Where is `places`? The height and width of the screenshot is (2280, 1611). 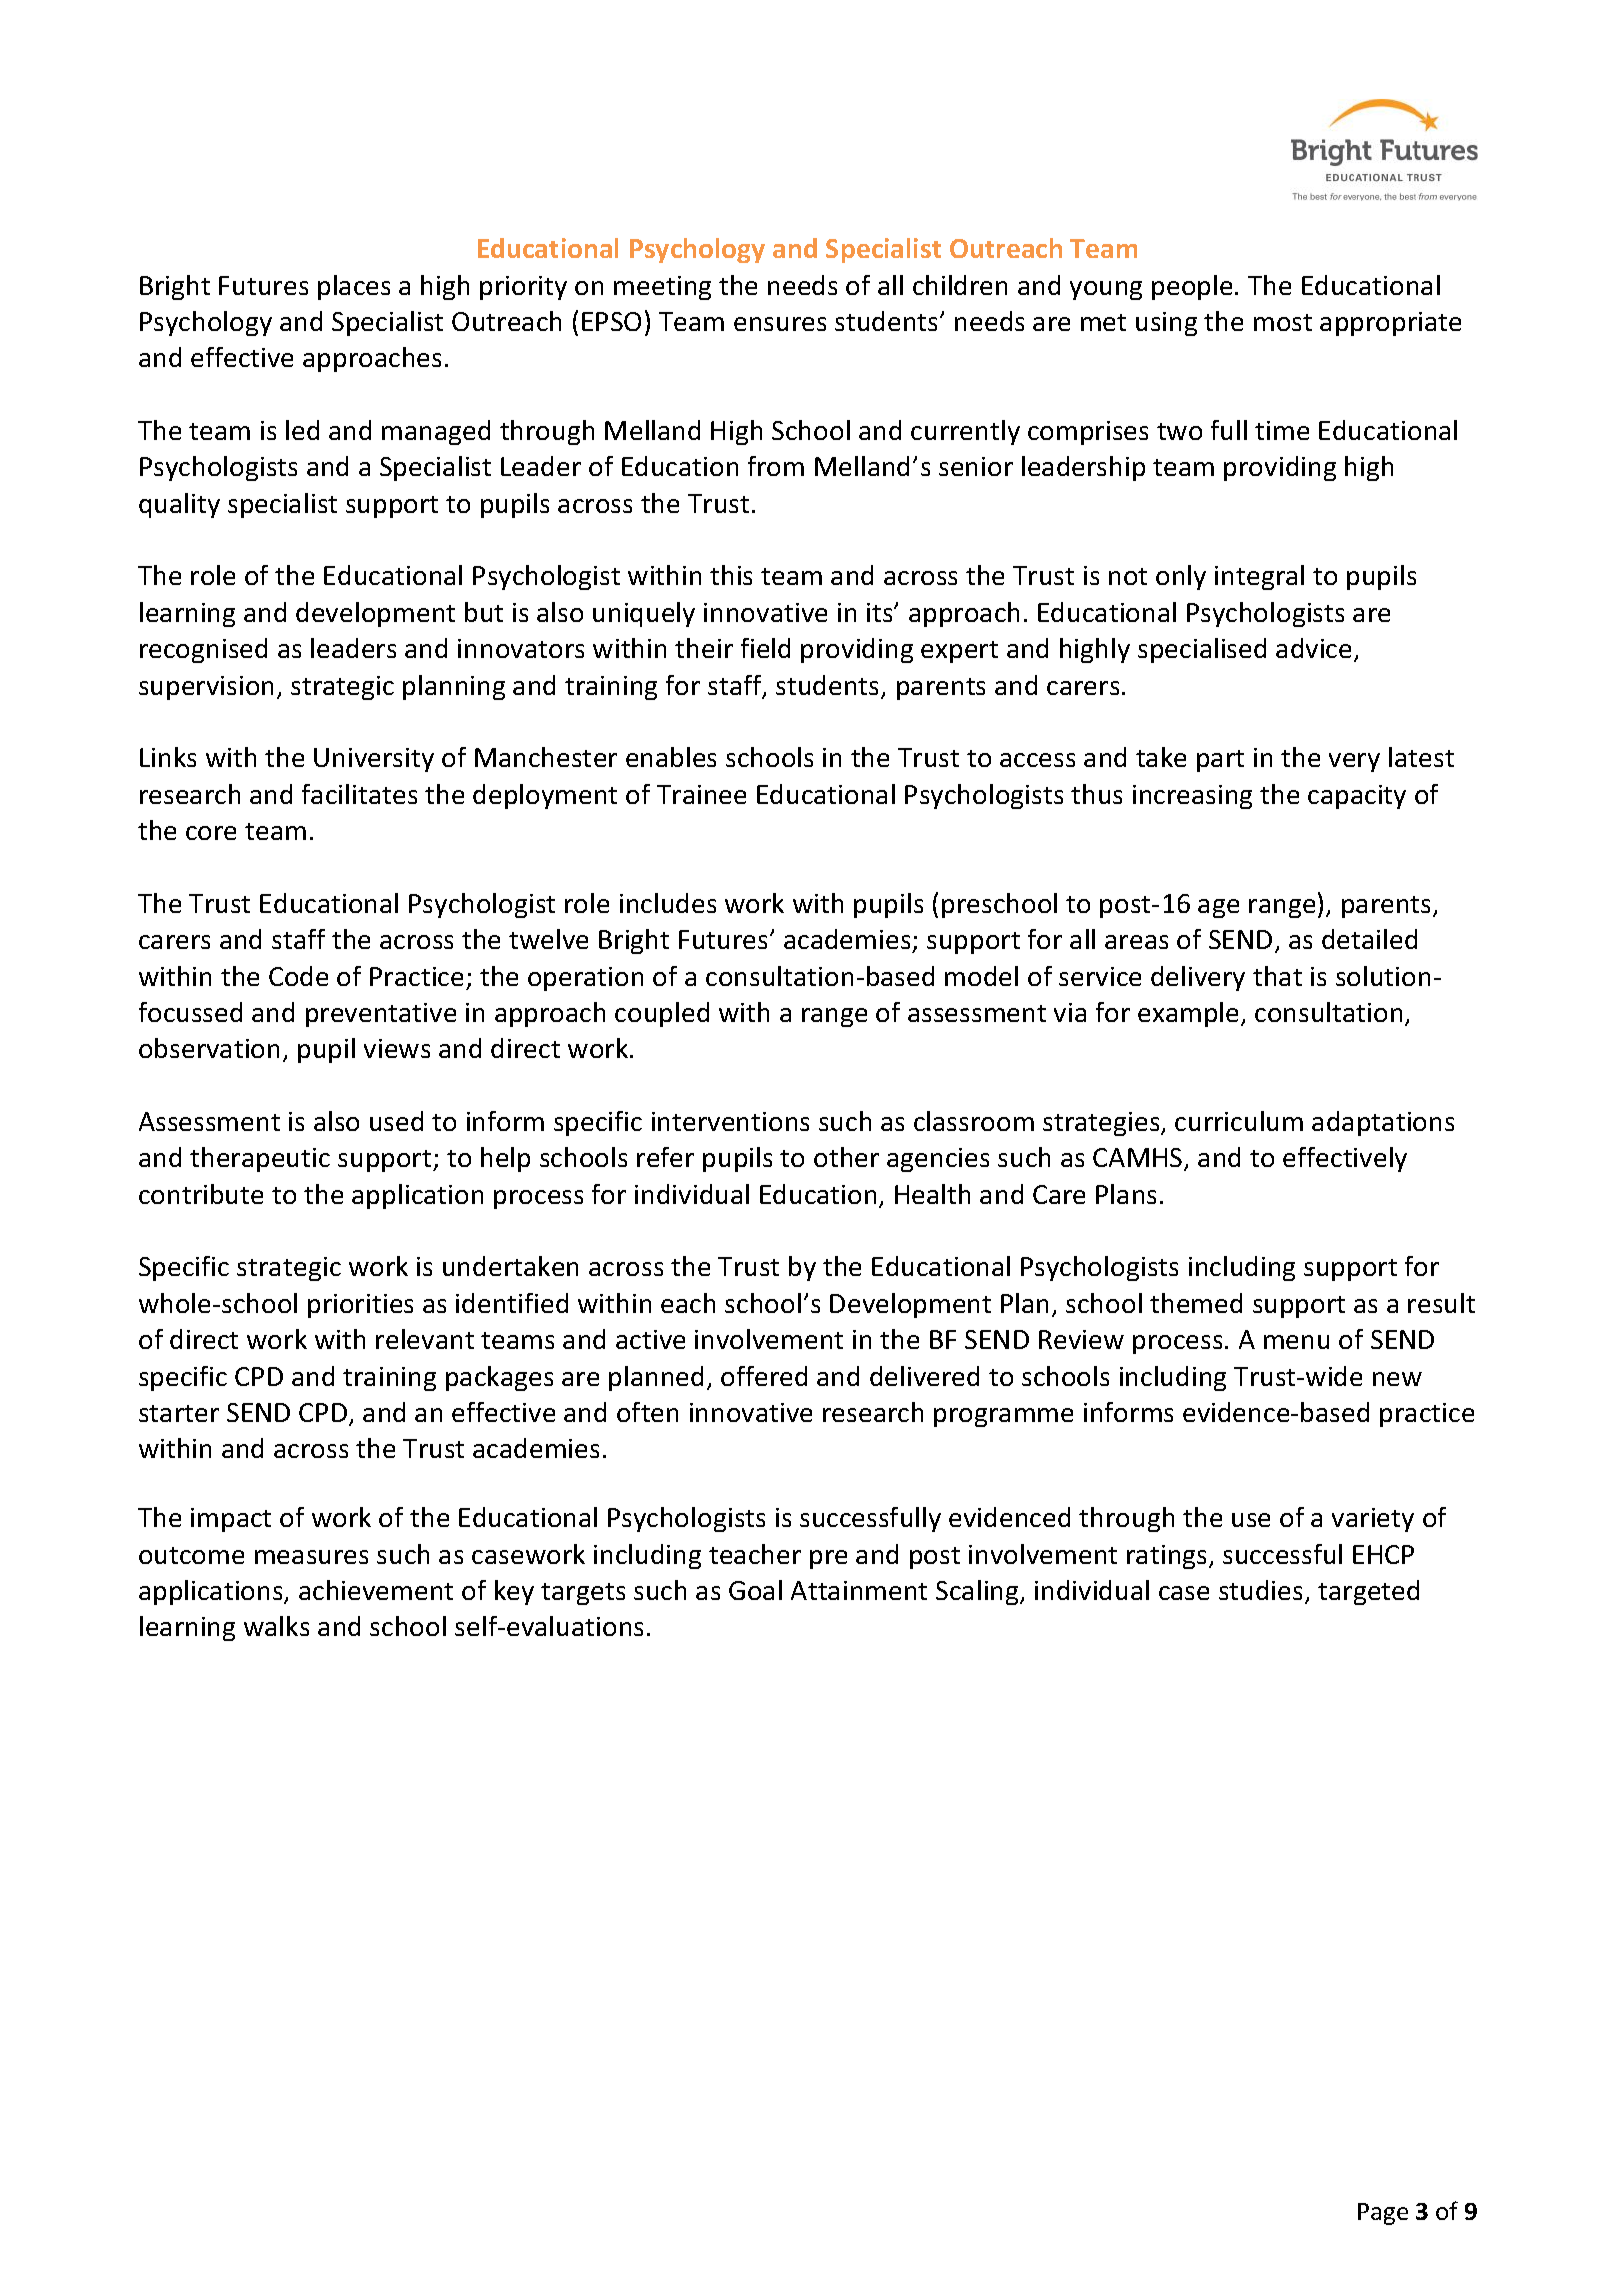
places is located at coordinates (354, 287).
